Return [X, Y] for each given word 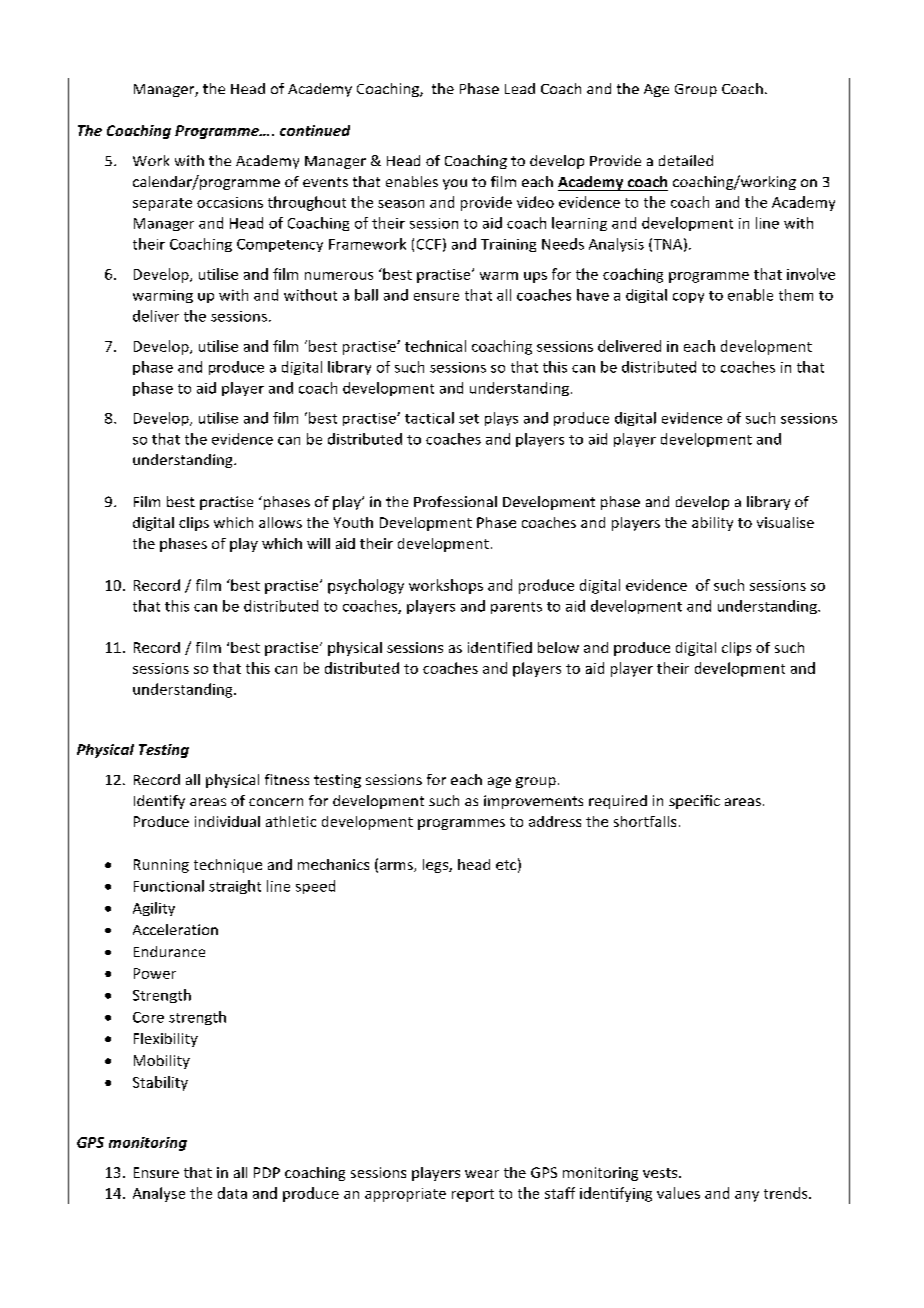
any [747, 1196]
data [232, 1193]
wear [482, 1174]
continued [315, 130]
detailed [686, 160]
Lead [520, 88]
